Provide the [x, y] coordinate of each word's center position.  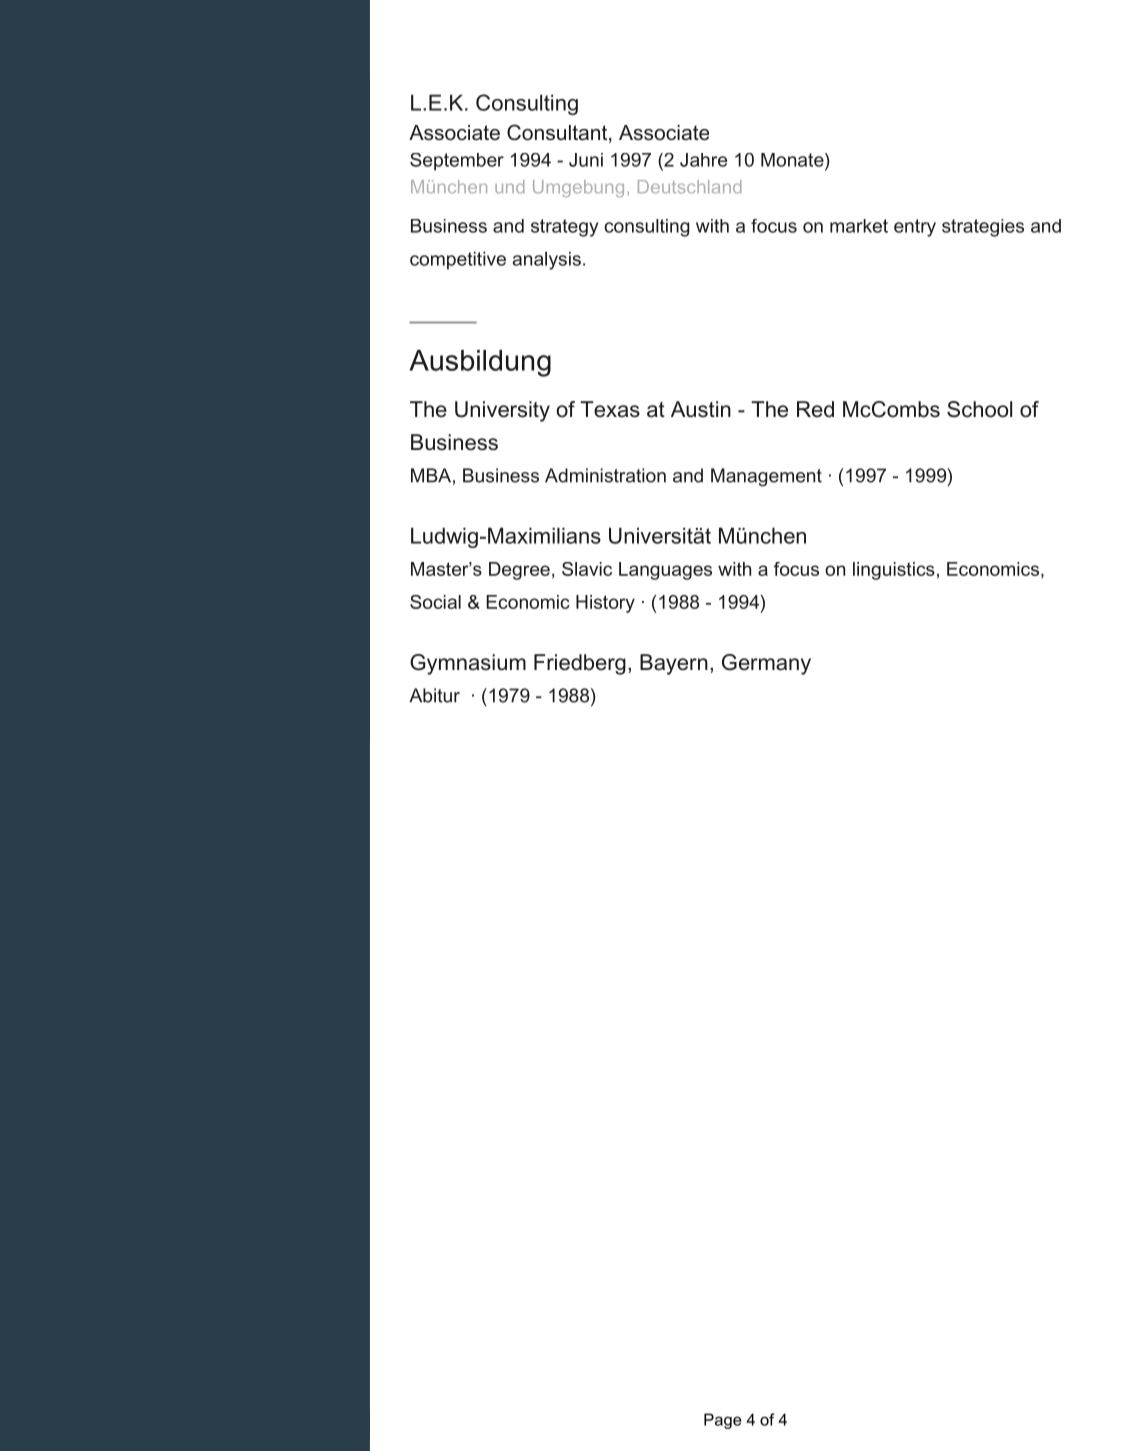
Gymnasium [468, 664]
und [509, 187]
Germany [766, 664]
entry [915, 228]
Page [723, 1421]
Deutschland [689, 187]
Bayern [674, 664]
